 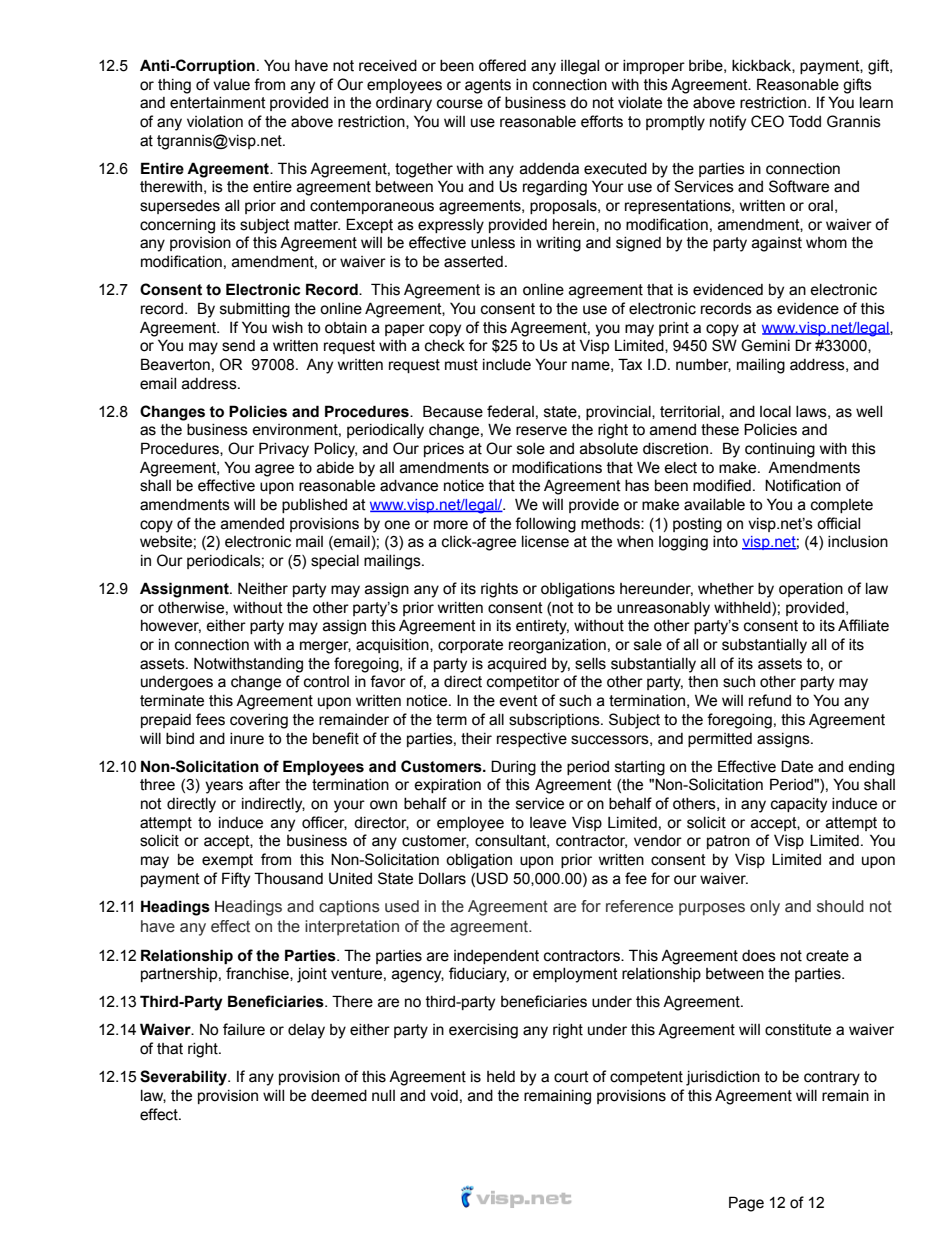 What do you see at coordinates (185, 1078) in the screenshot?
I see `Severability` at bounding box center [185, 1078].
